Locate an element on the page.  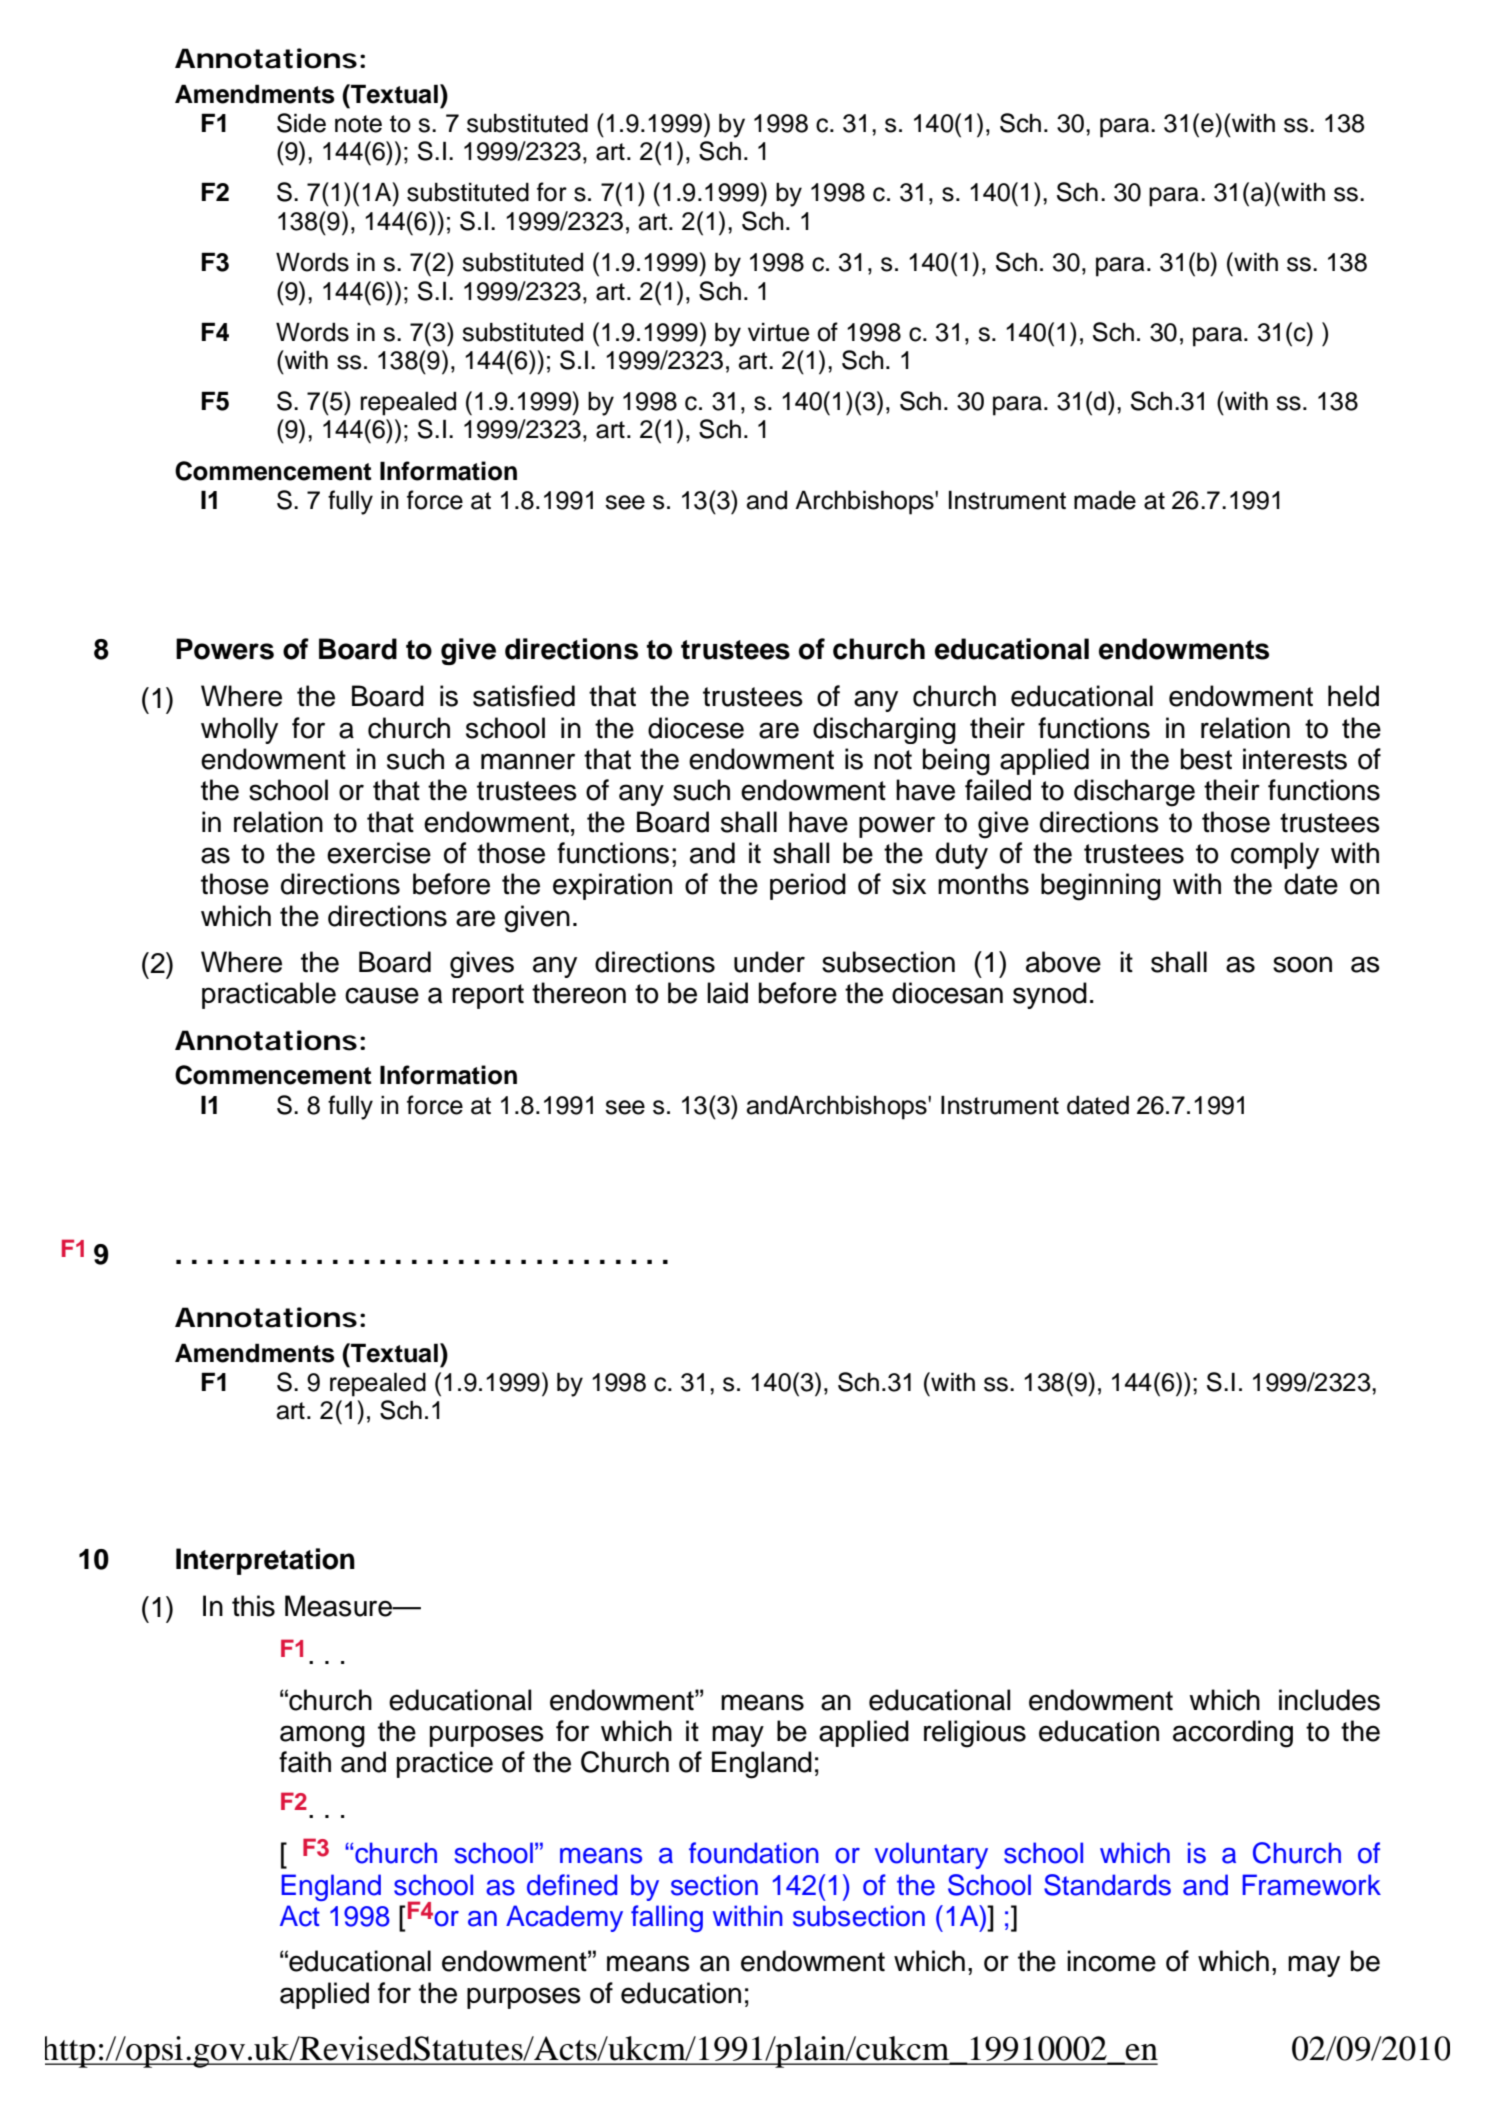
practice is located at coordinates (445, 1764).
